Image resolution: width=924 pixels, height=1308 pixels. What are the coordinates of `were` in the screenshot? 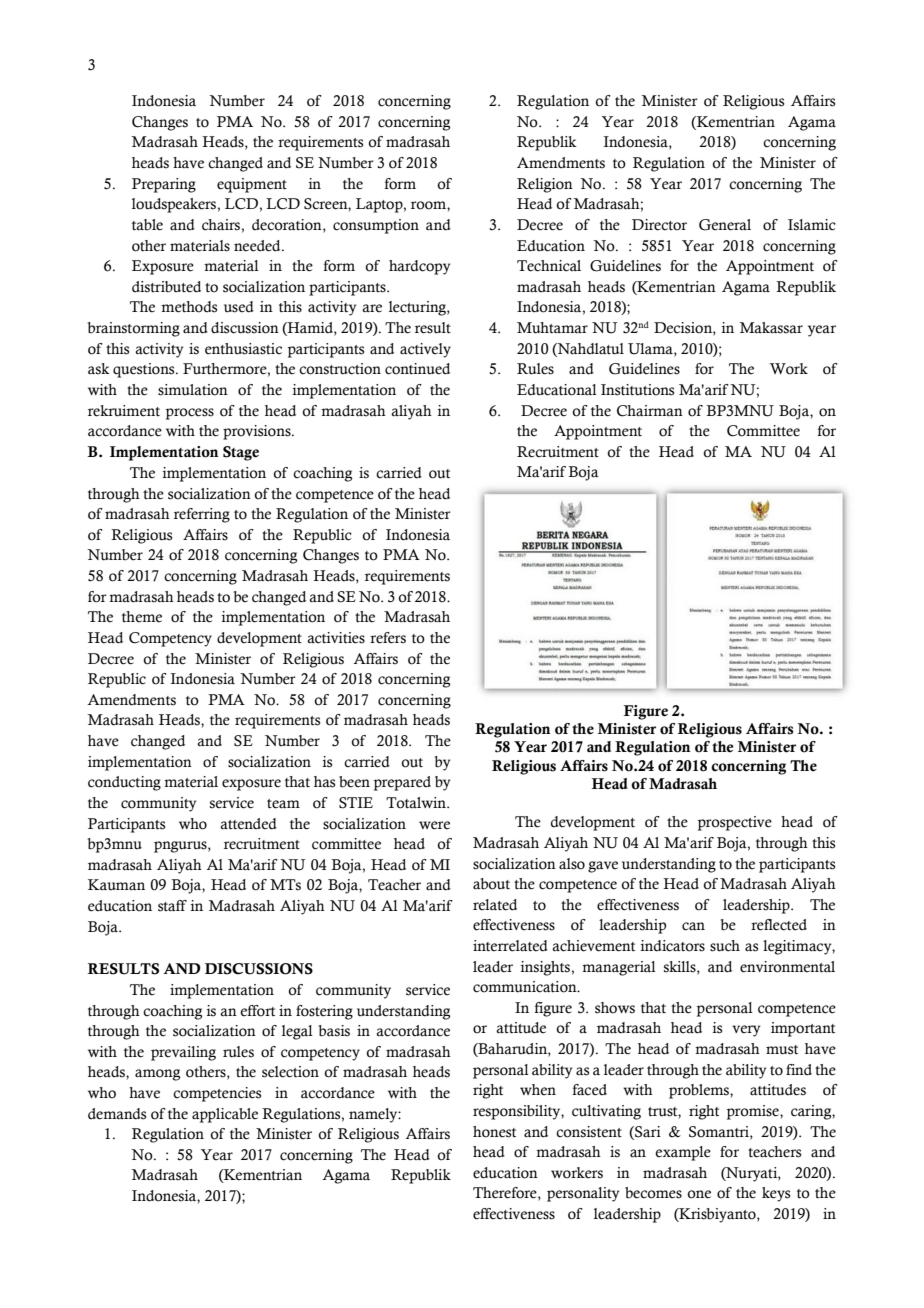 It's located at (434, 825).
